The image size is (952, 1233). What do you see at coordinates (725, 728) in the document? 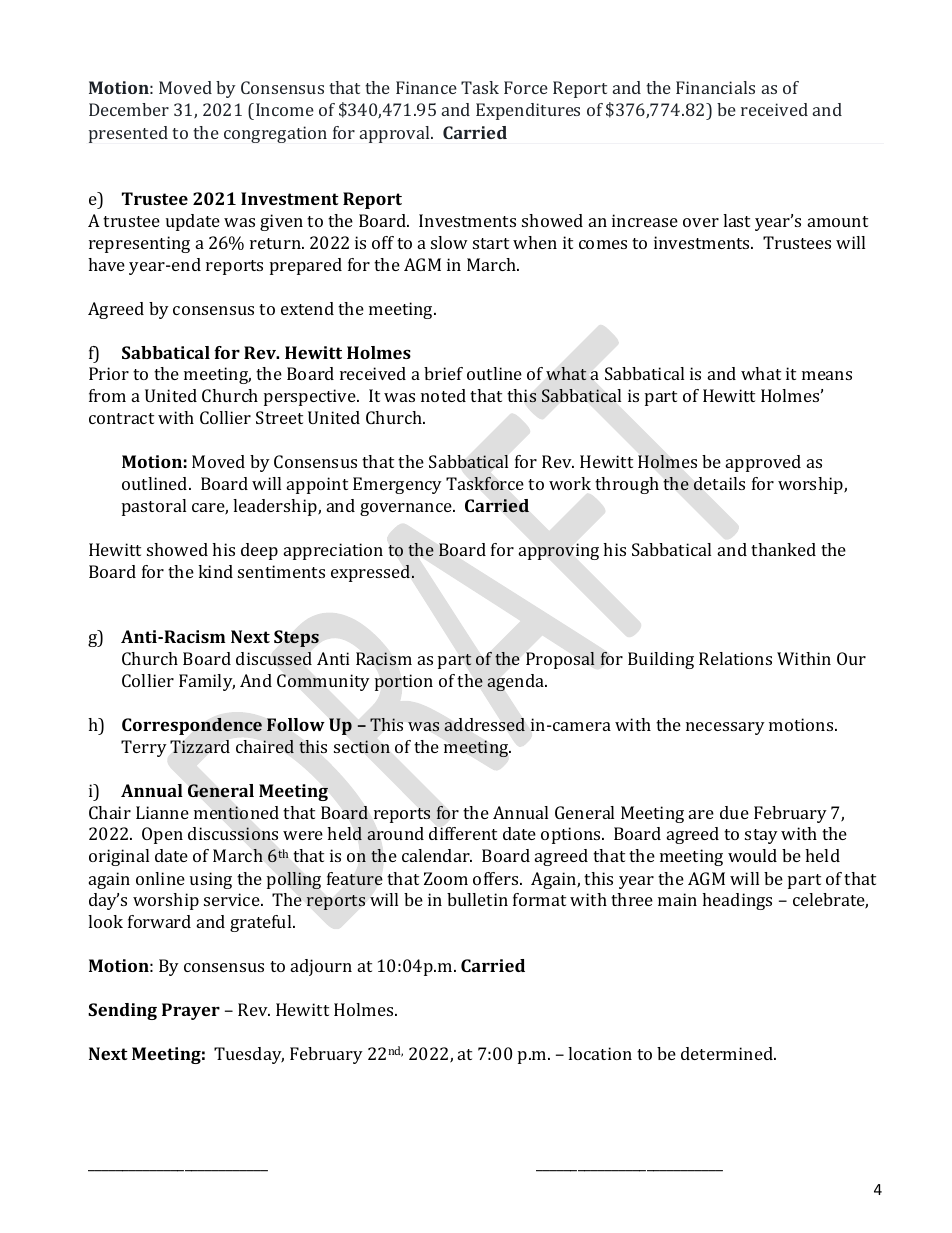
I see `necessary` at bounding box center [725, 728].
